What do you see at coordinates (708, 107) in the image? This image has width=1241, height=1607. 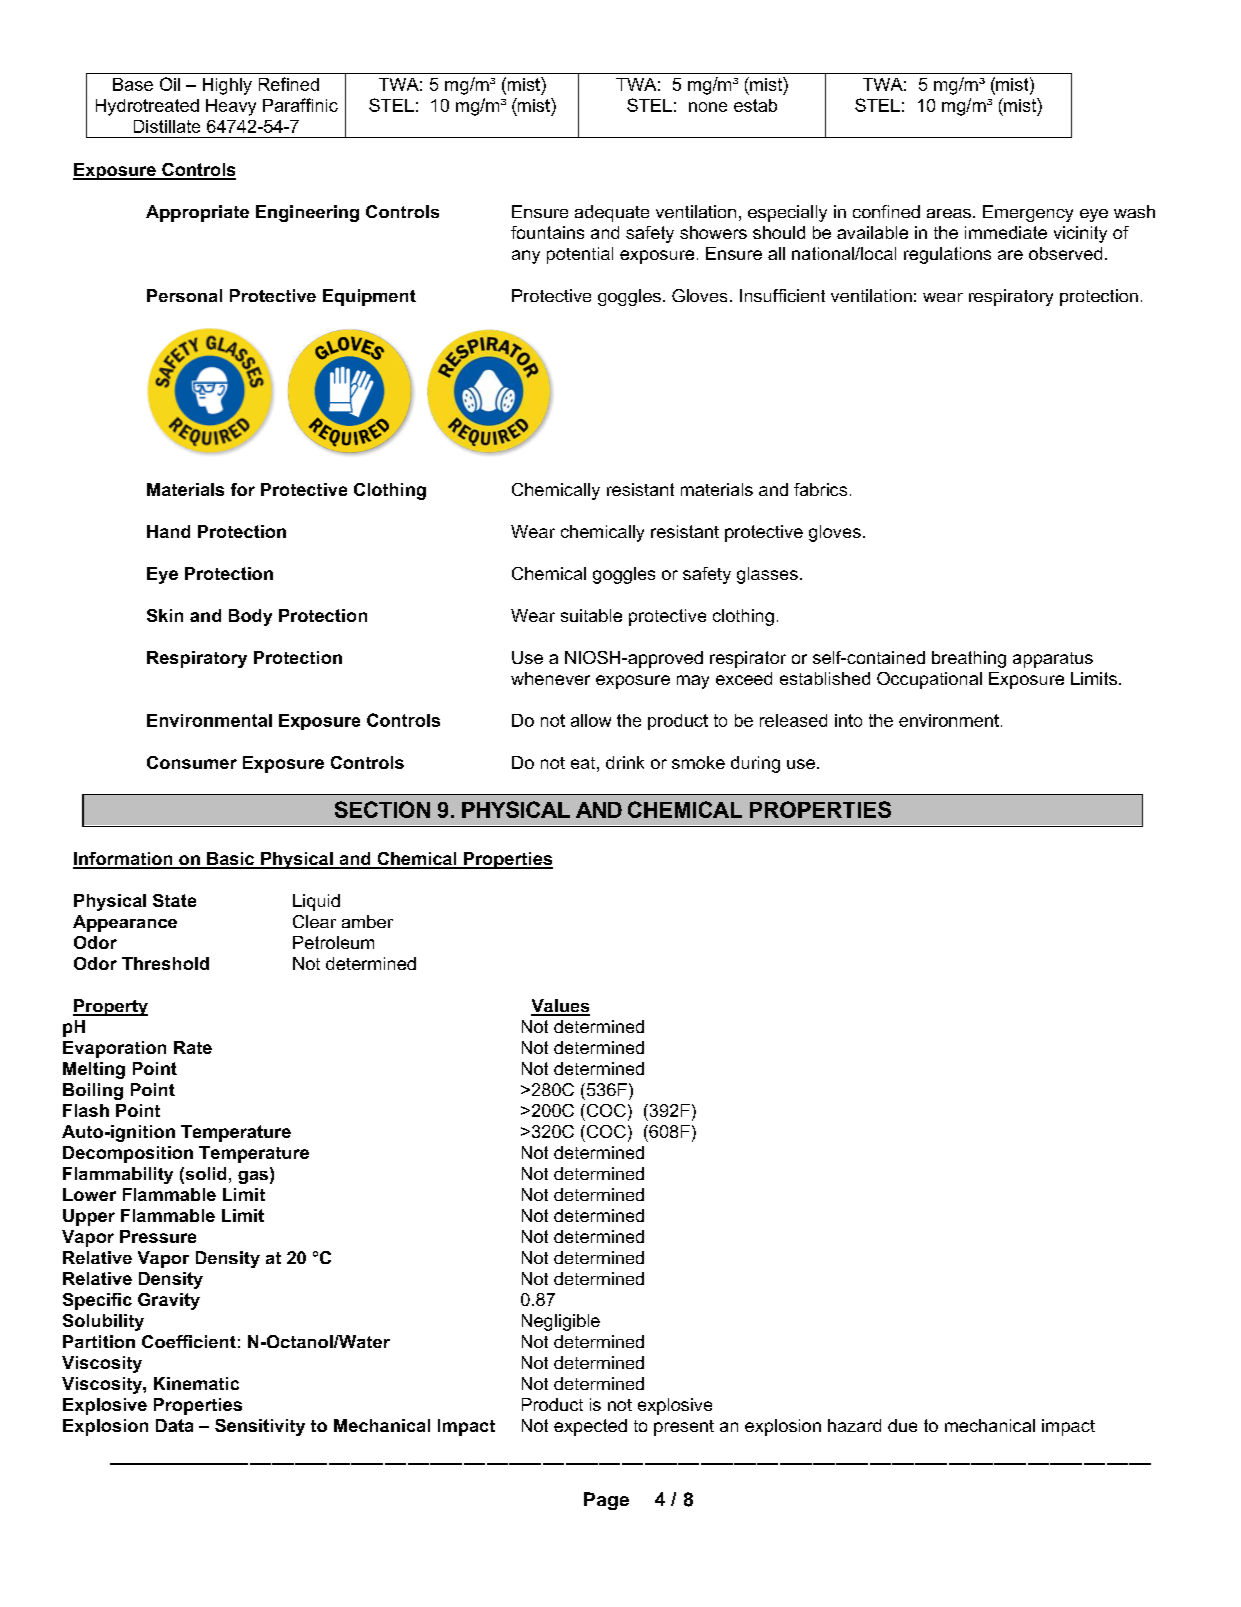 I see `none` at bounding box center [708, 107].
